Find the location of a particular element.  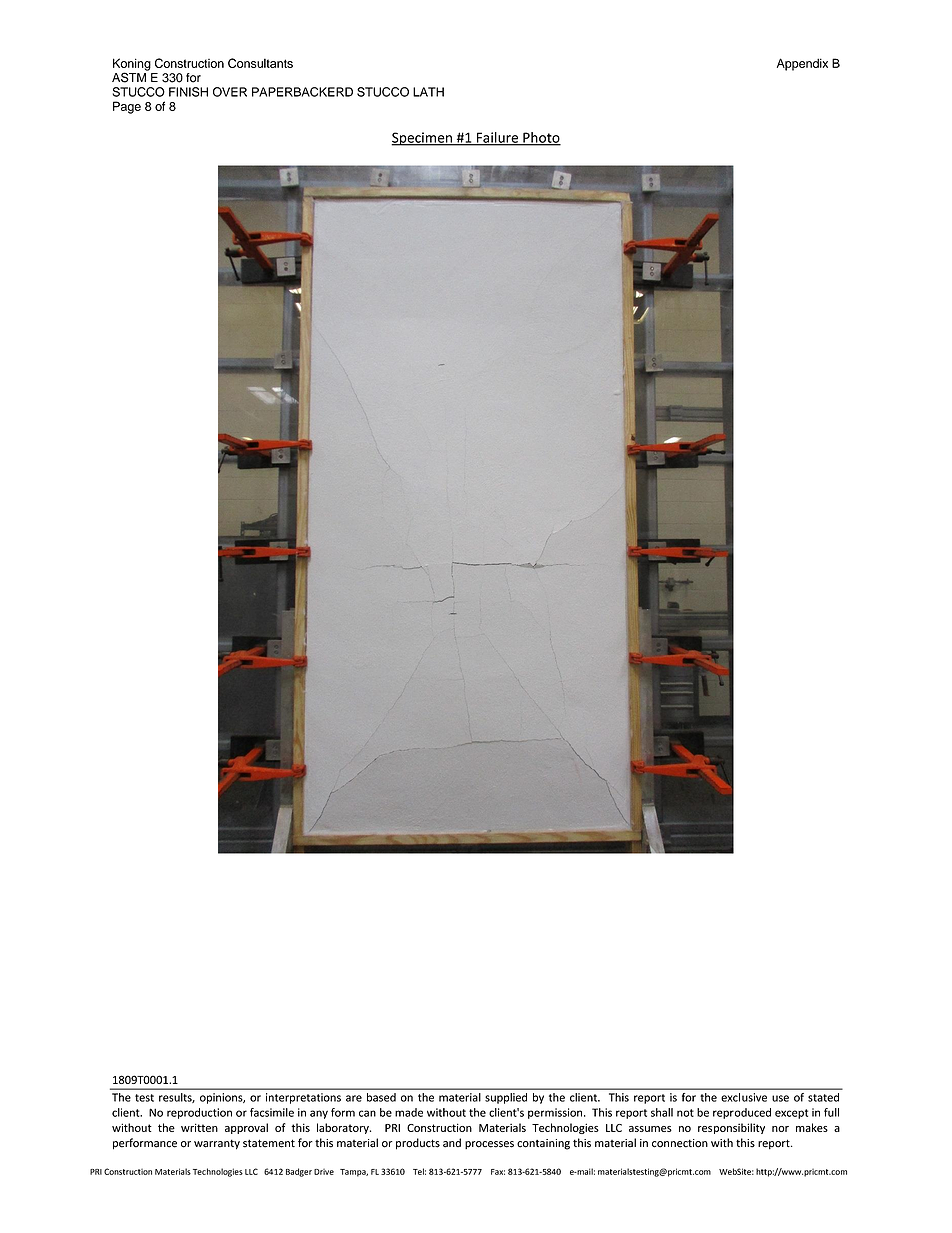

based is located at coordinates (381, 1097).
